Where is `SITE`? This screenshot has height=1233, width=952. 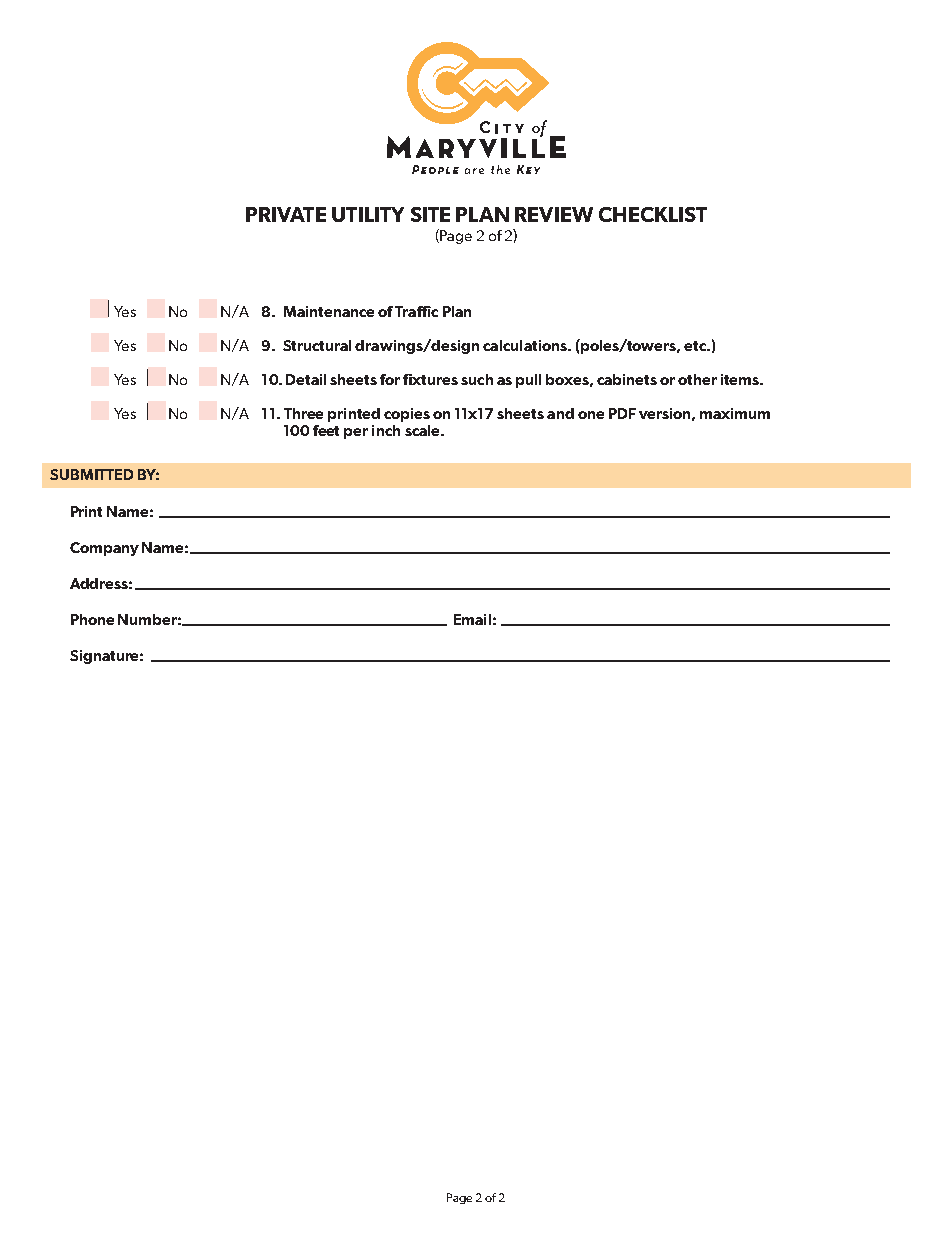
SITE is located at coordinates (430, 214).
